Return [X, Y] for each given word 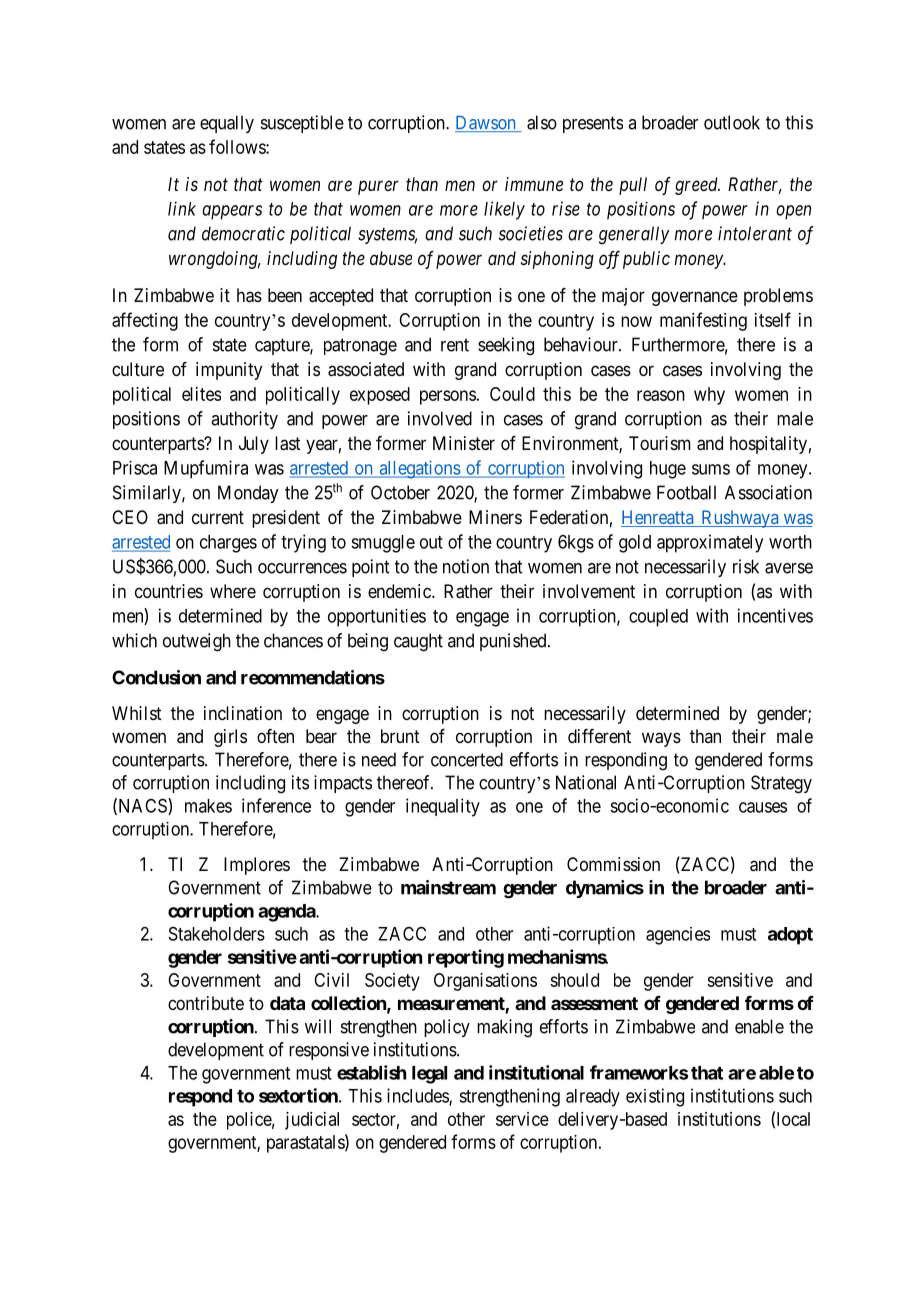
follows [238, 146]
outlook [732, 122]
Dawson [486, 124]
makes [208, 806]
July [254, 445]
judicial [312, 1121]
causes [763, 807]
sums [711, 469]
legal [429, 1075]
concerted [467, 759]
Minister [464, 443]
